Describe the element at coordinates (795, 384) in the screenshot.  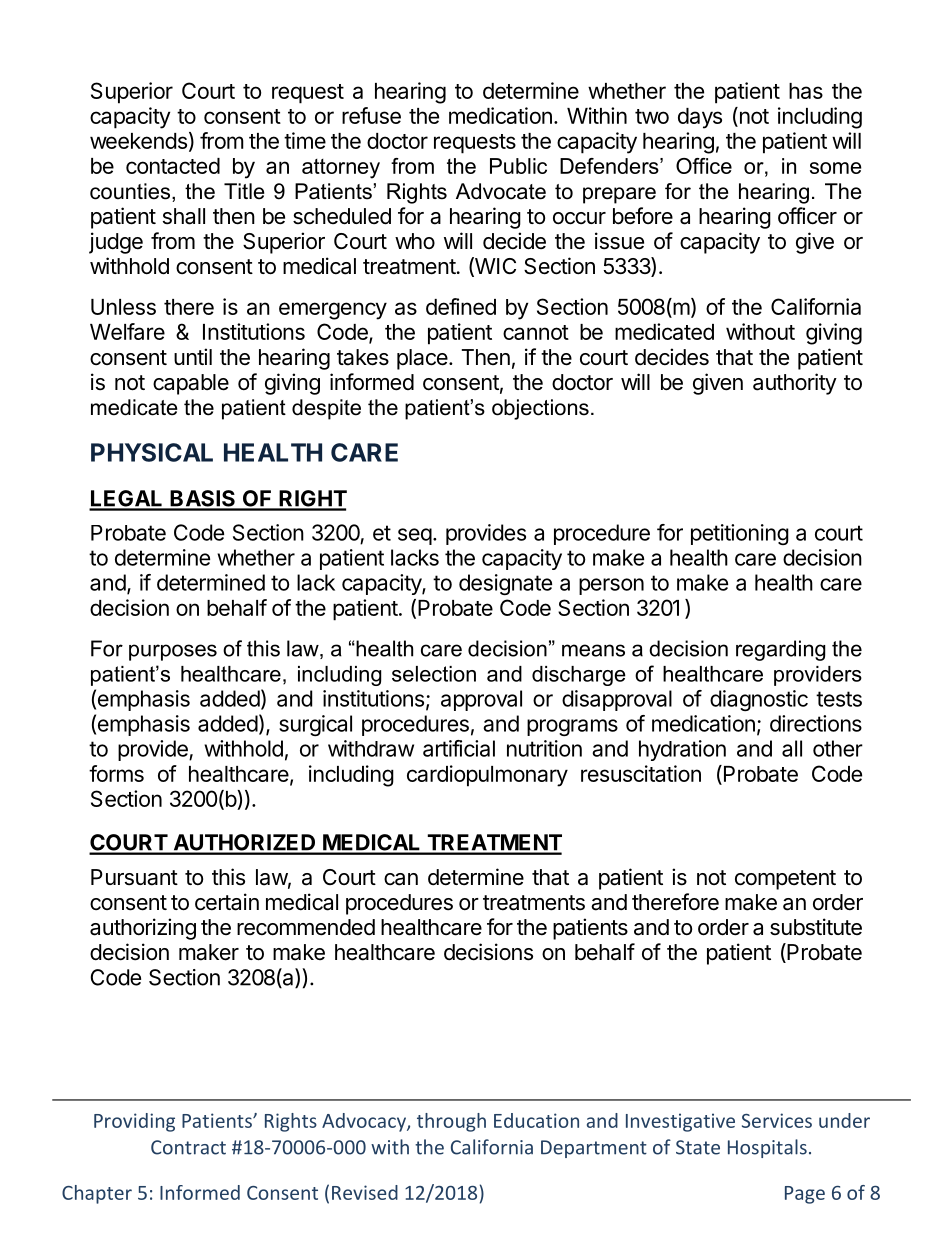
I see `authority` at that location.
